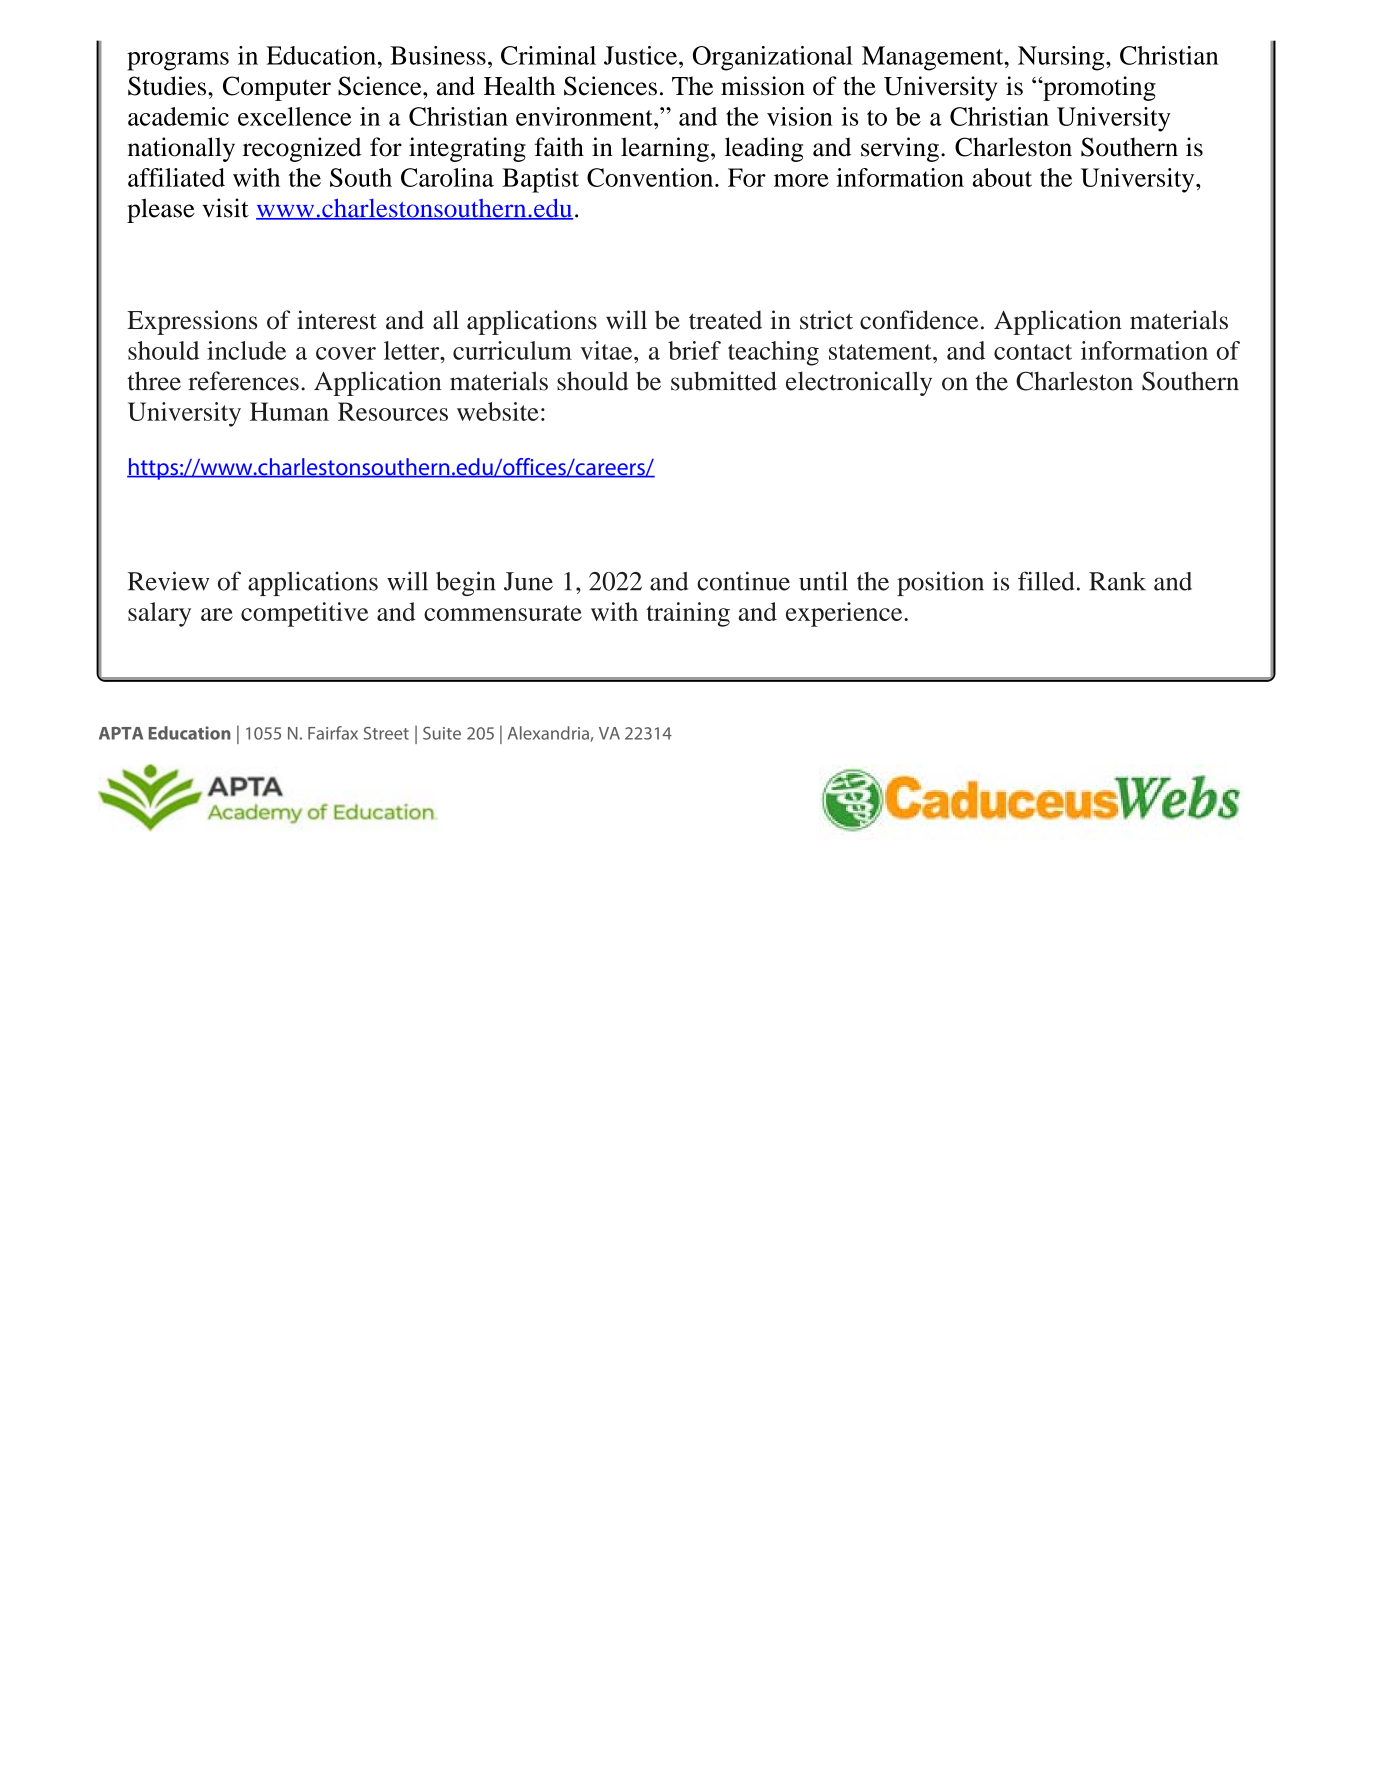 This screenshot has height=1791, width=1384. I want to click on Computer, so click(277, 88).
